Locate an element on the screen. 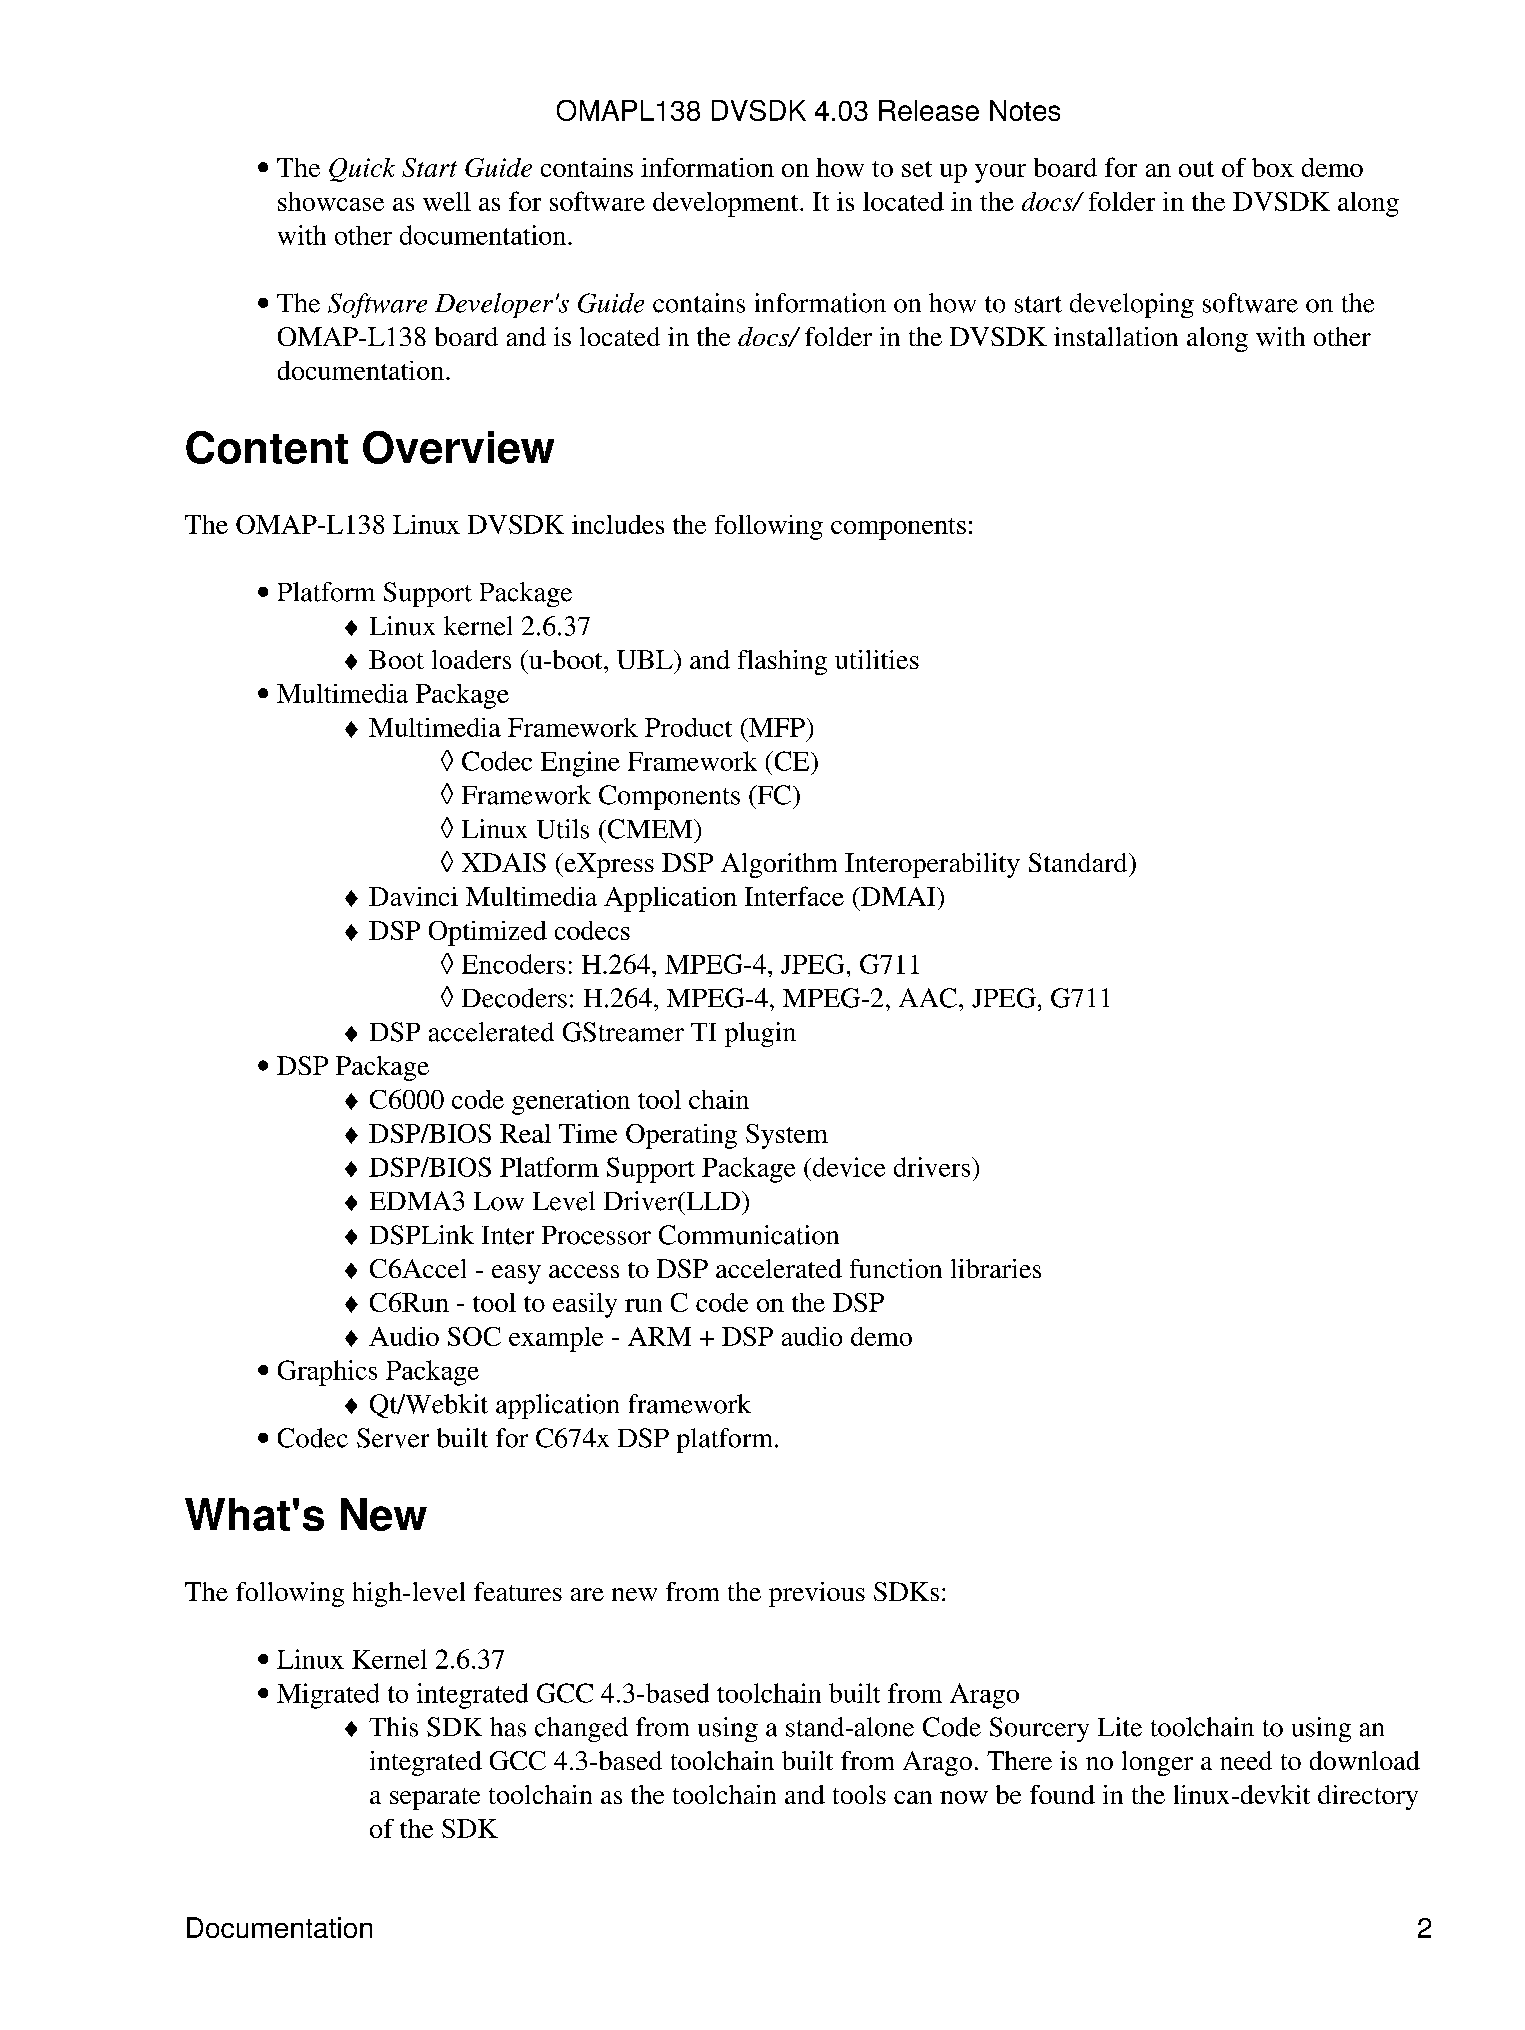  box is located at coordinates (1273, 167).
